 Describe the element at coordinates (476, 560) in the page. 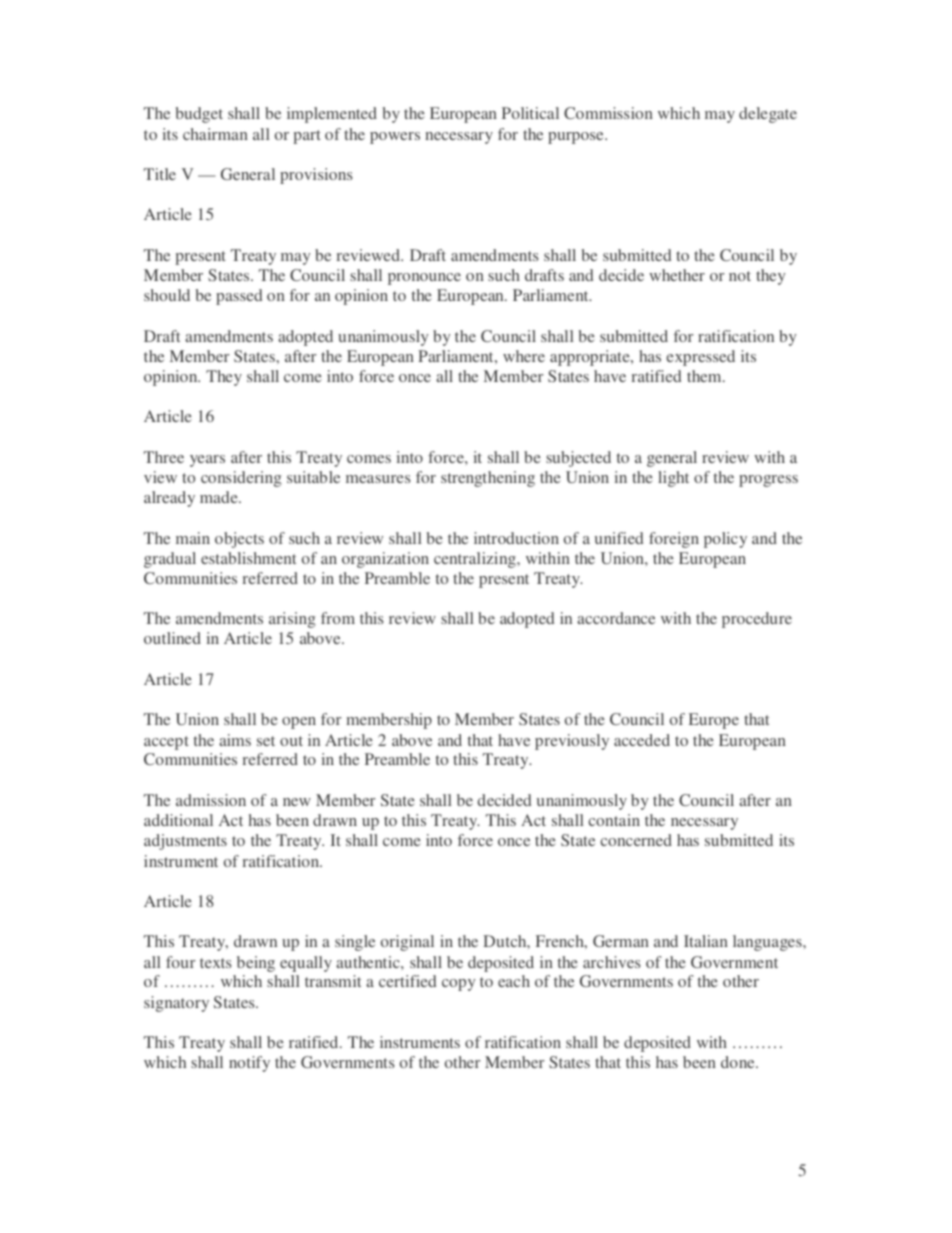

I see `centralizing` at that location.
